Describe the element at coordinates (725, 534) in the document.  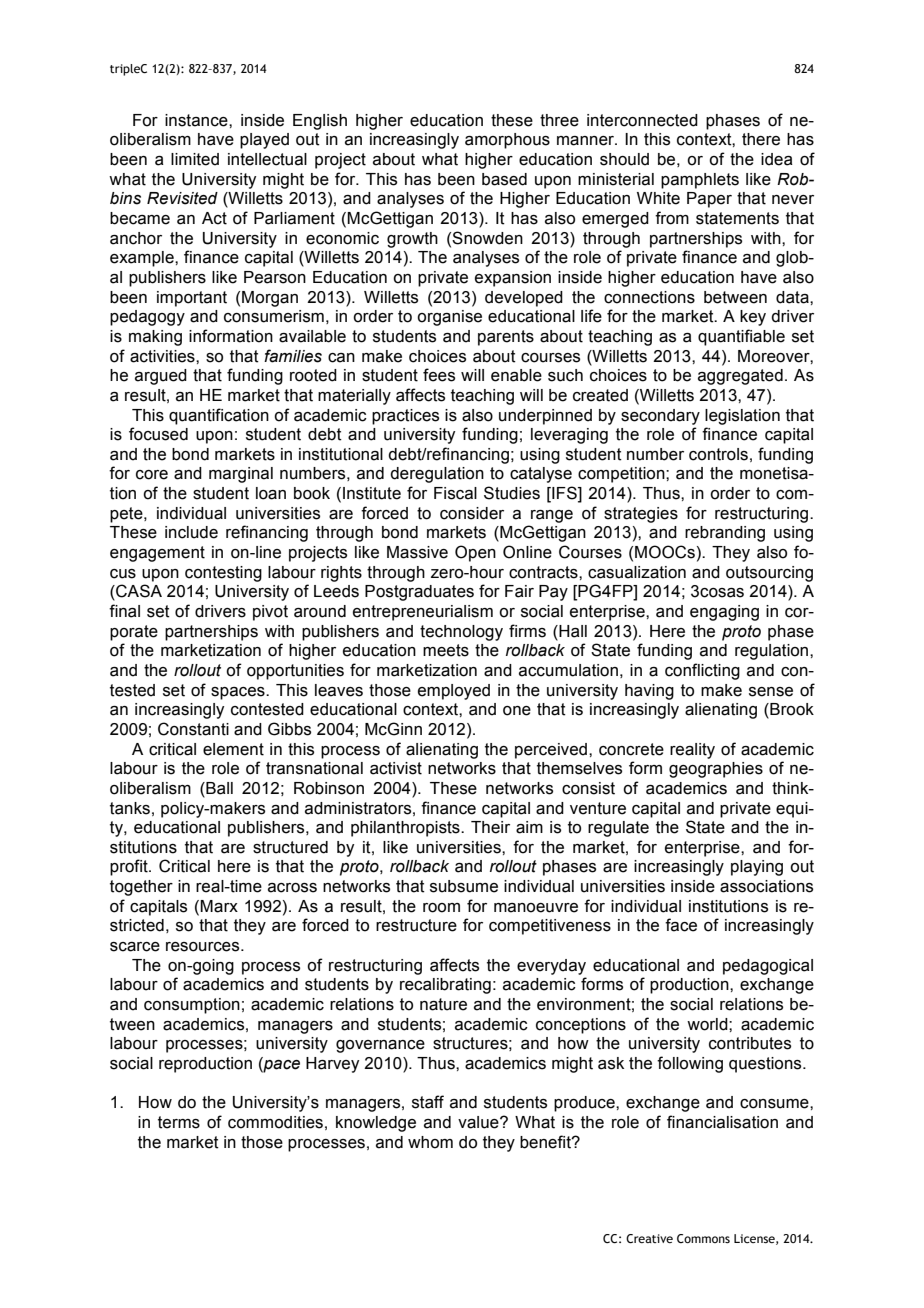
I see `rebranding` at that location.
